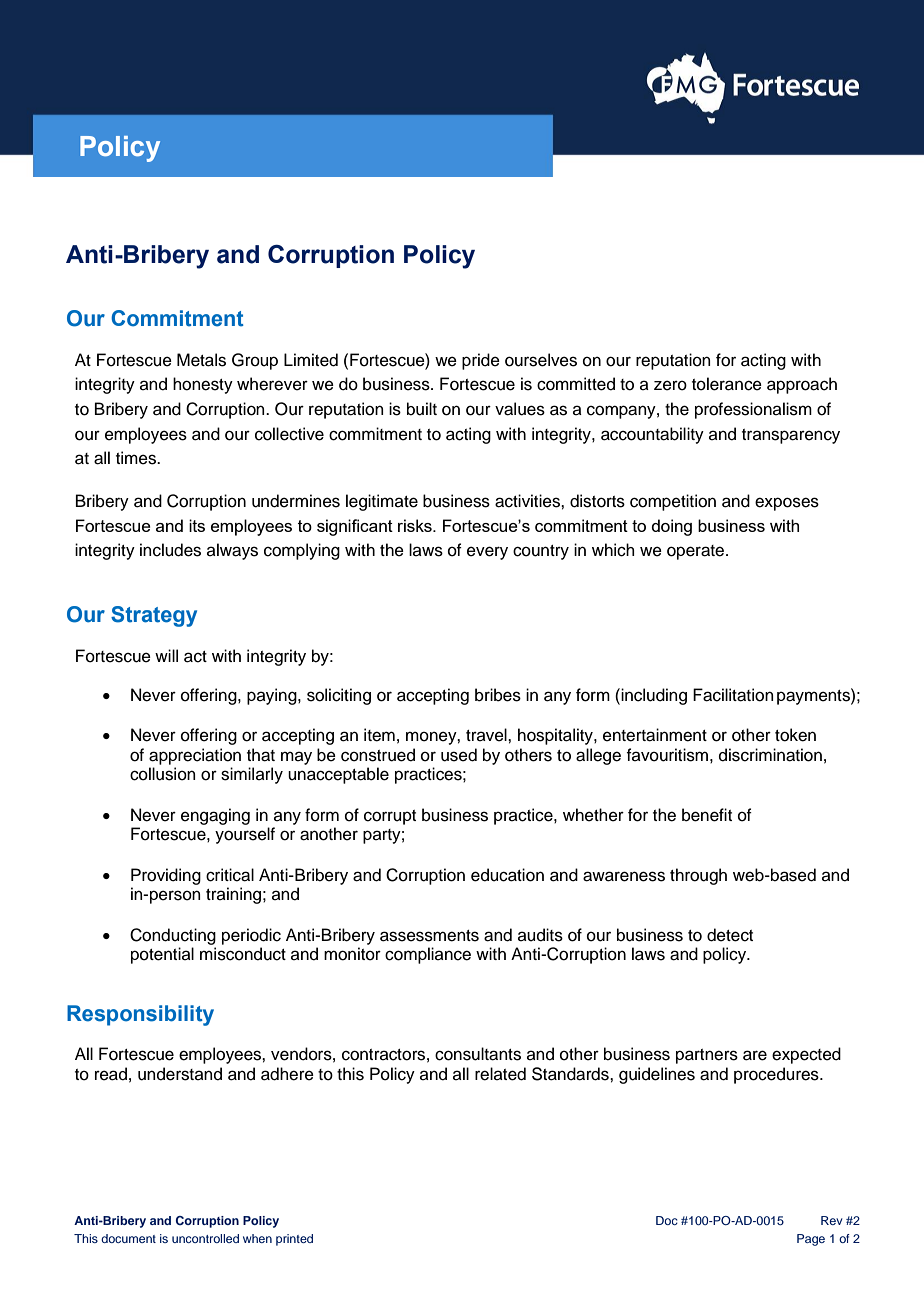 Image resolution: width=924 pixels, height=1308 pixels. What do you see at coordinates (203, 385) in the screenshot?
I see `honesty` at bounding box center [203, 385].
